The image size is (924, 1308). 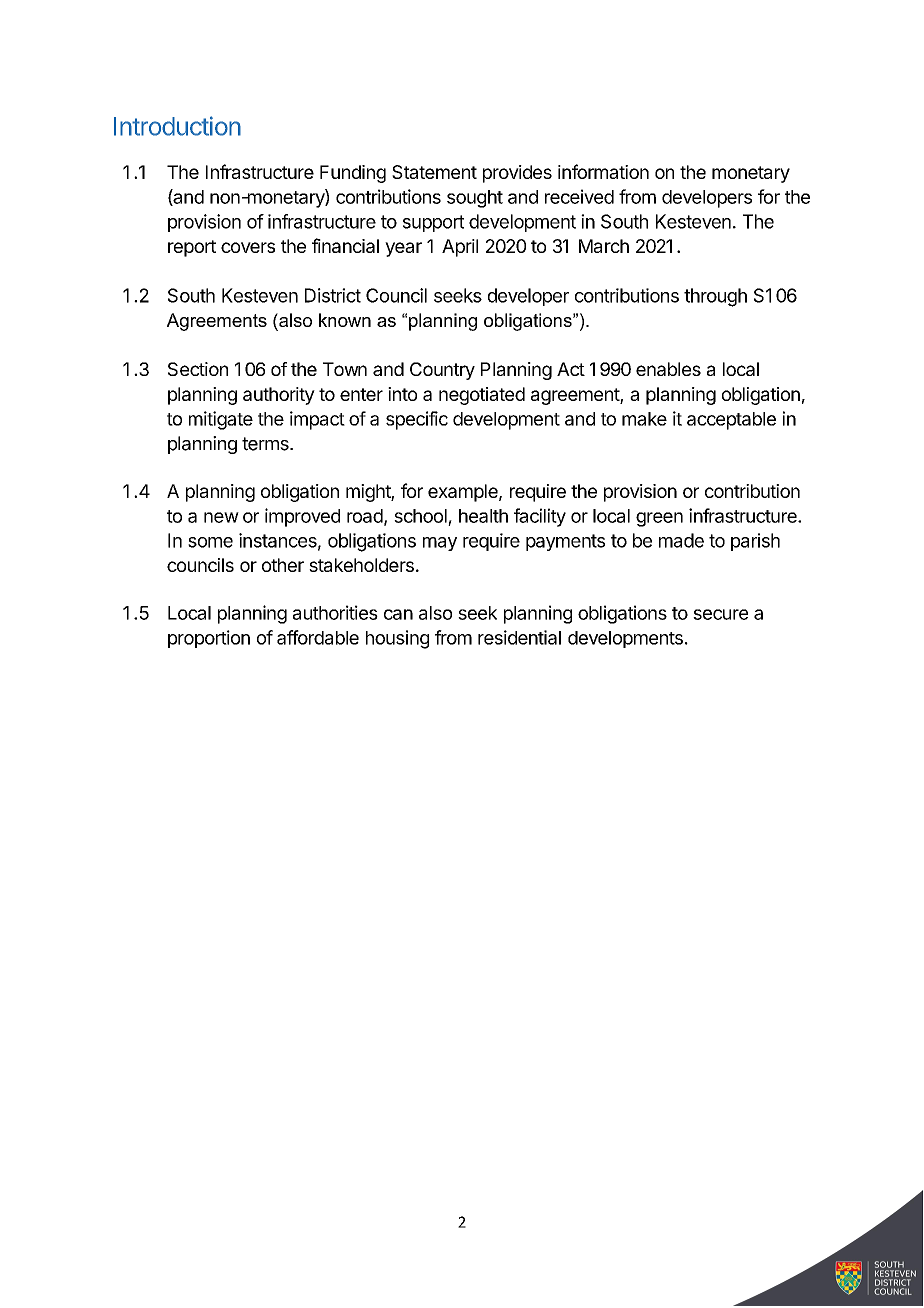 I want to click on enables, so click(x=668, y=369).
